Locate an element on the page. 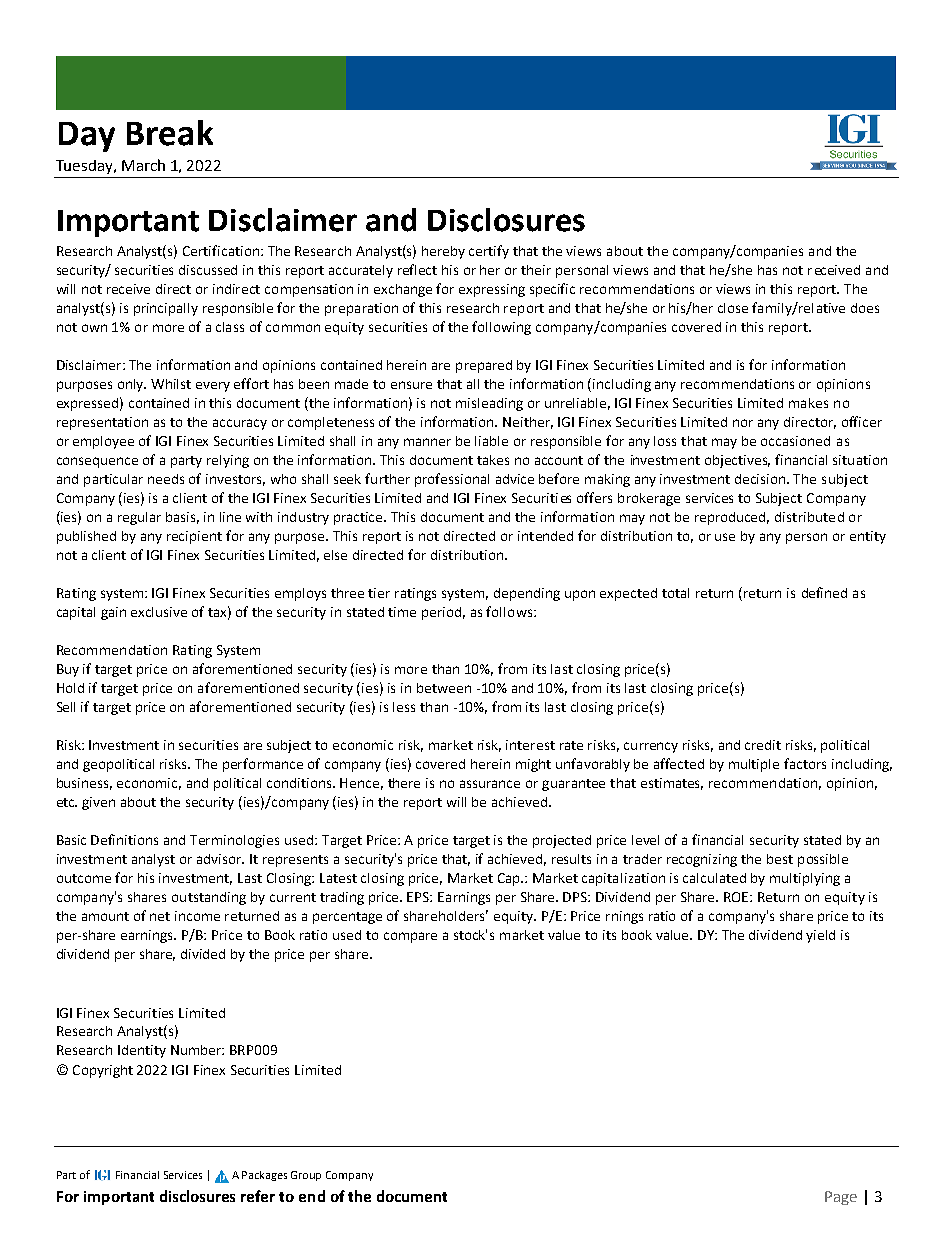 This document has width=952, height=1233. between is located at coordinates (444, 688).
